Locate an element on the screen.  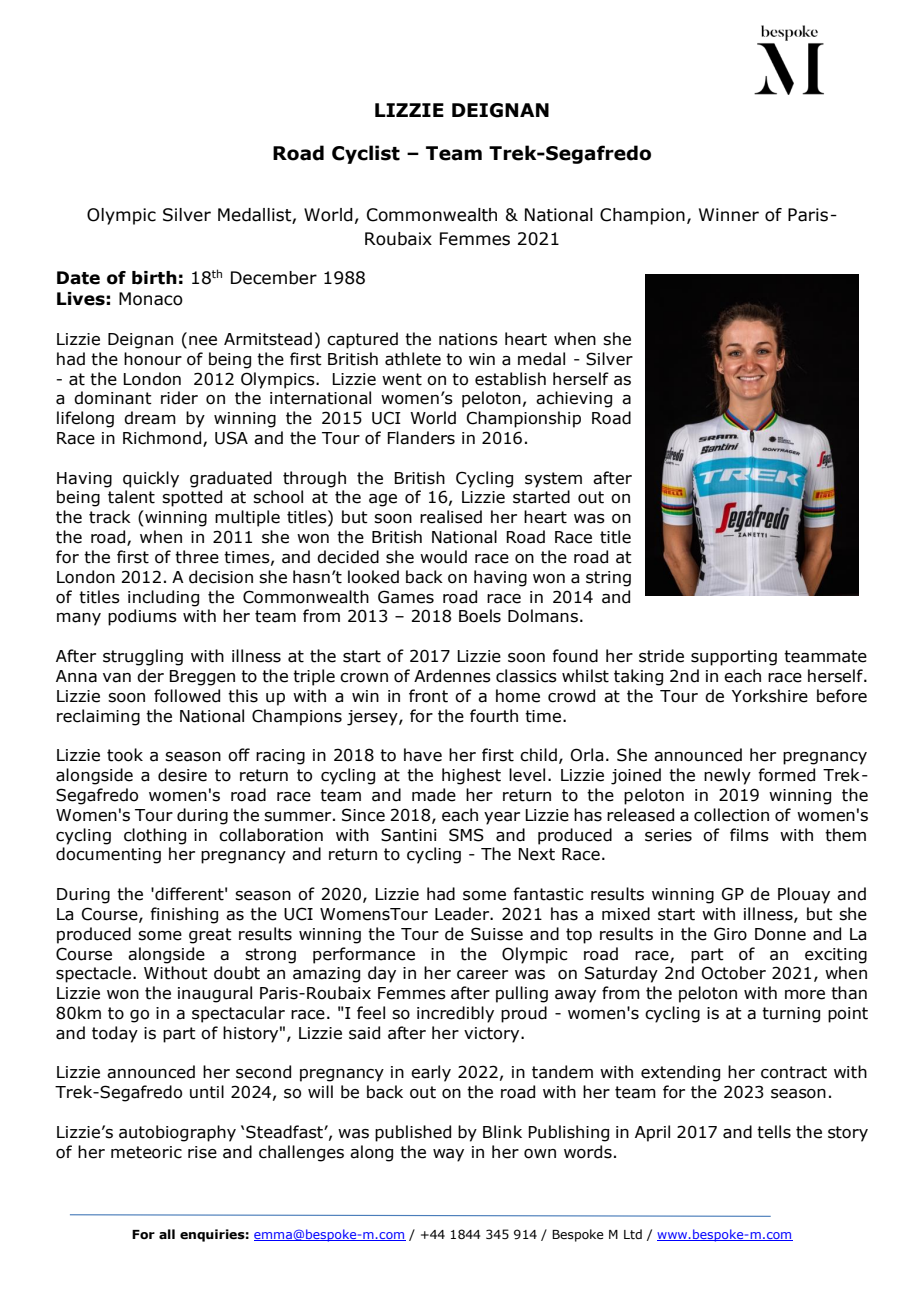
films is located at coordinates (749, 835).
